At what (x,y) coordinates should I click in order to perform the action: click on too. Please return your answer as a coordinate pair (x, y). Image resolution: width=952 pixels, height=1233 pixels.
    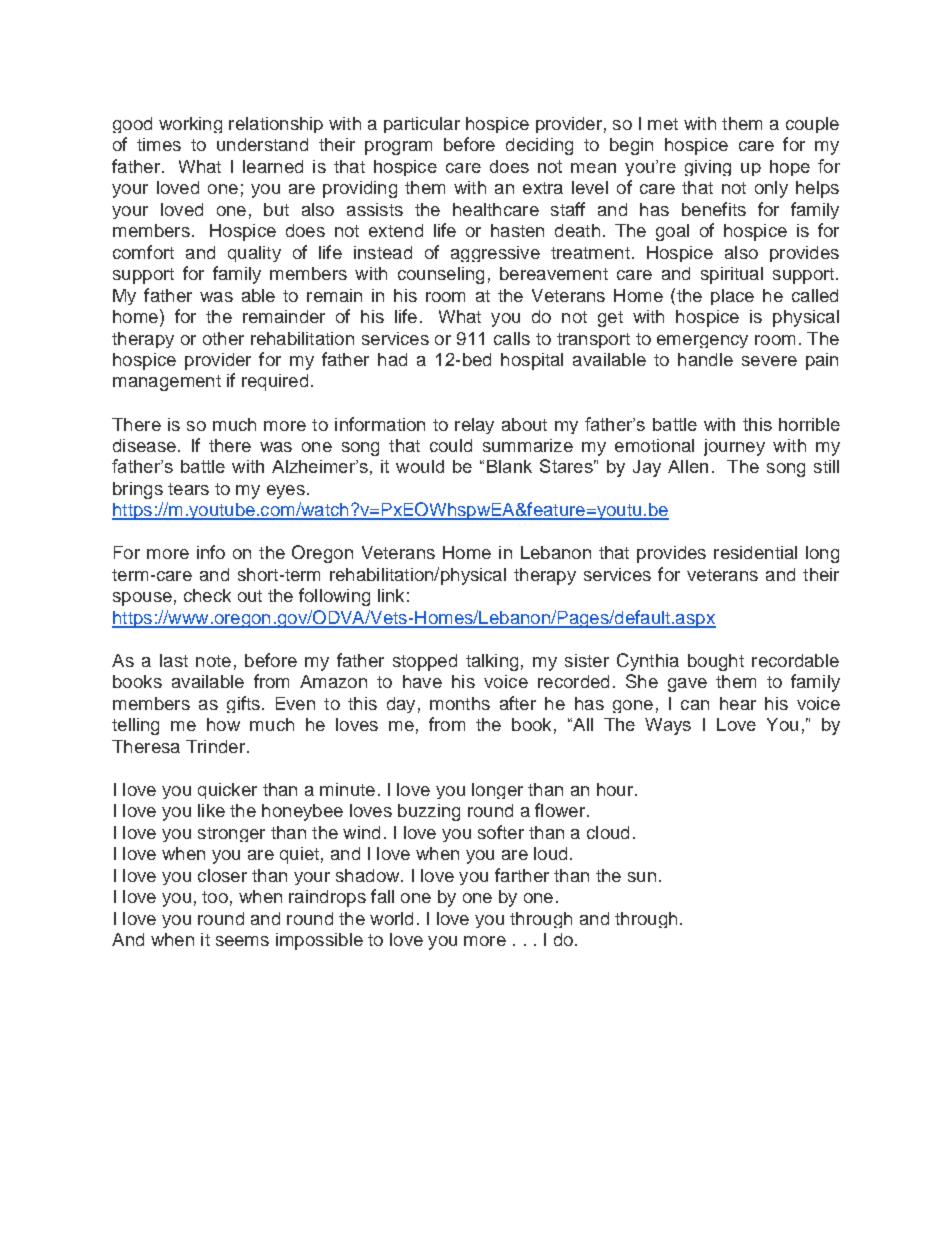
    Looking at the image, I should click on (215, 897).
